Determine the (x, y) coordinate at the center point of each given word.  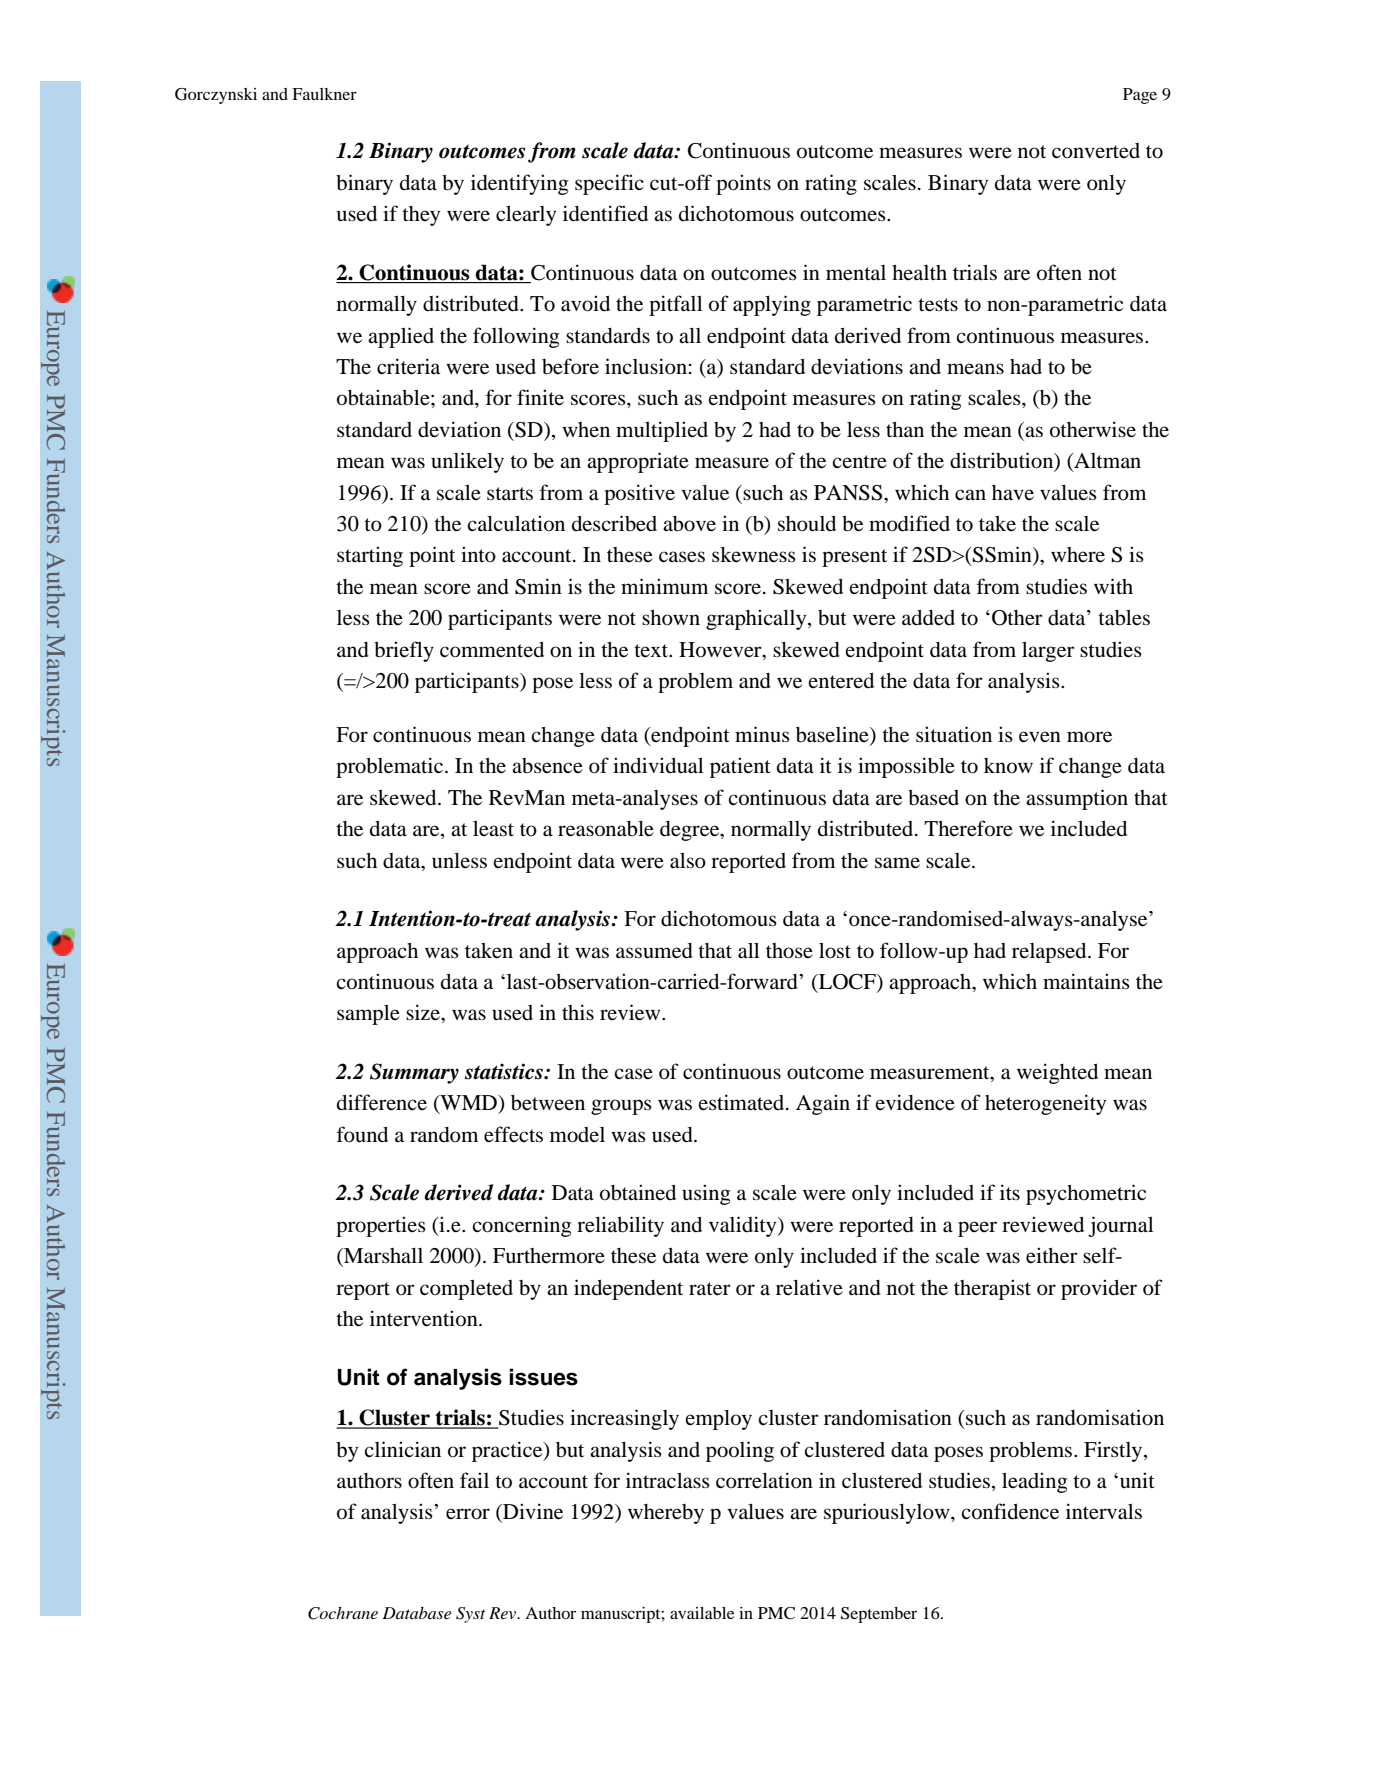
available (702, 1613)
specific (609, 184)
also (688, 861)
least (493, 829)
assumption (1077, 799)
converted (1096, 151)
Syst (470, 1615)
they (421, 216)
